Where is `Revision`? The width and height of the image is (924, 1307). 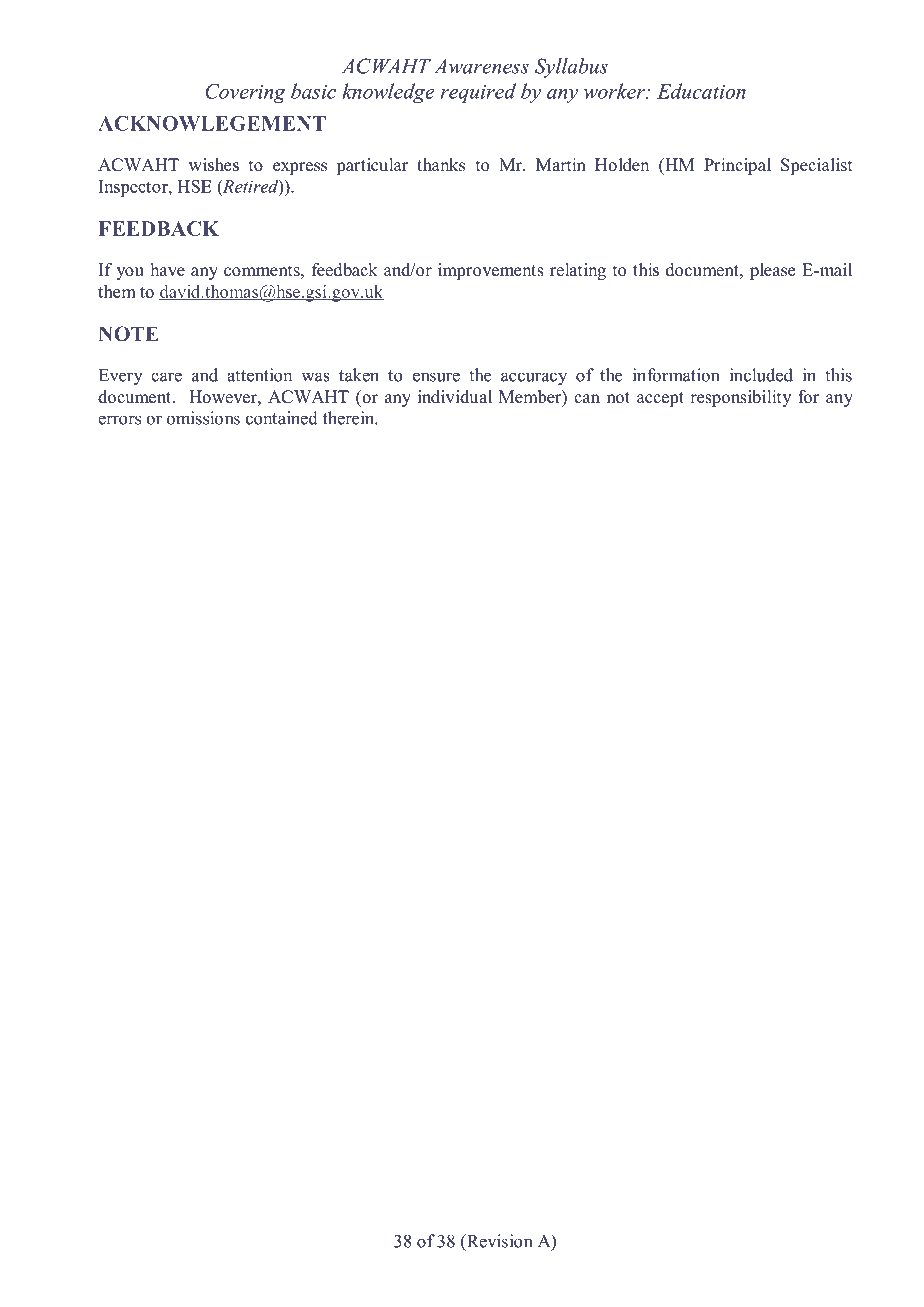 Revision is located at coordinates (498, 1242).
